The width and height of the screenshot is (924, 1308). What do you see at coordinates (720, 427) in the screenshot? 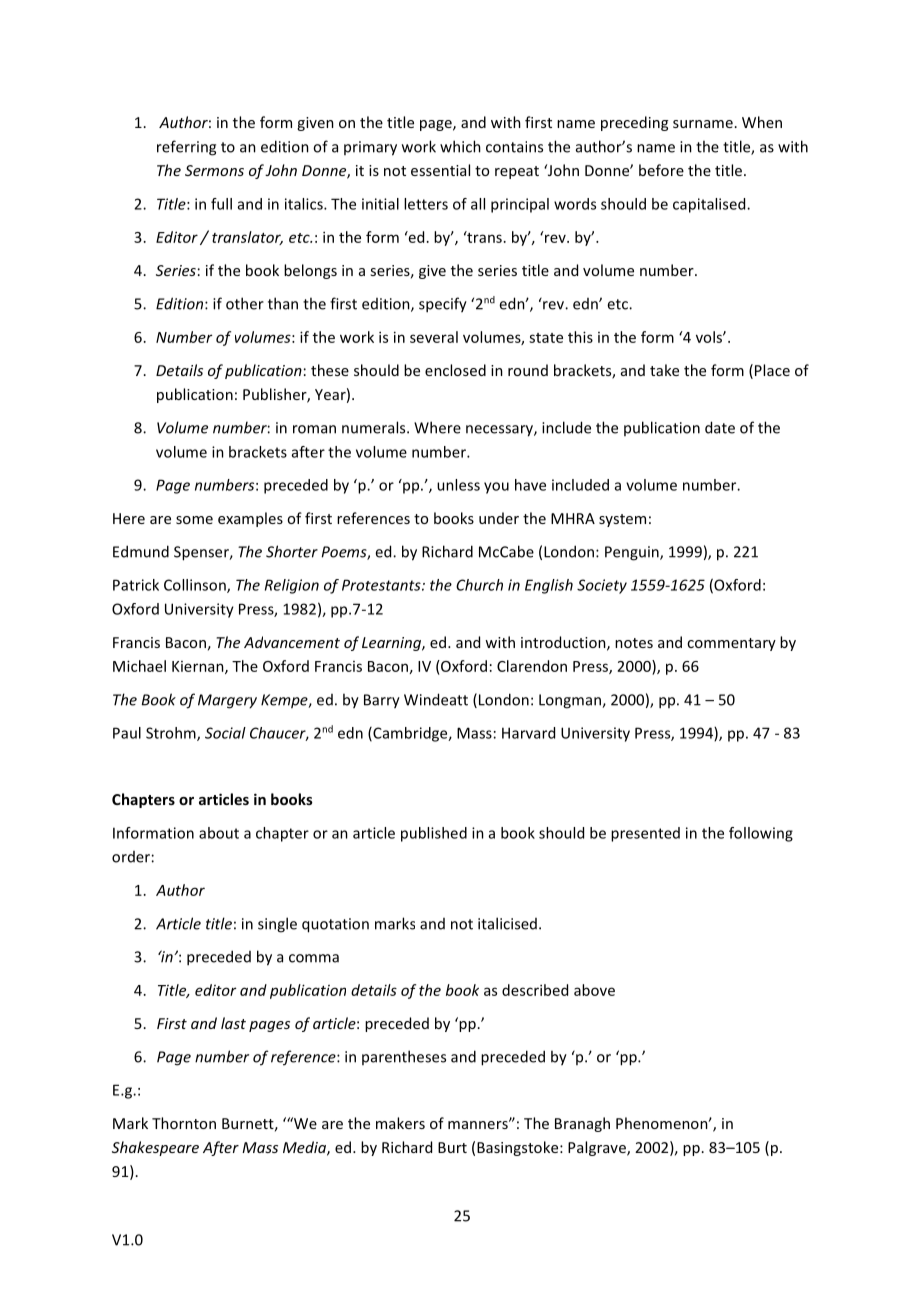
I see `date` at bounding box center [720, 427].
